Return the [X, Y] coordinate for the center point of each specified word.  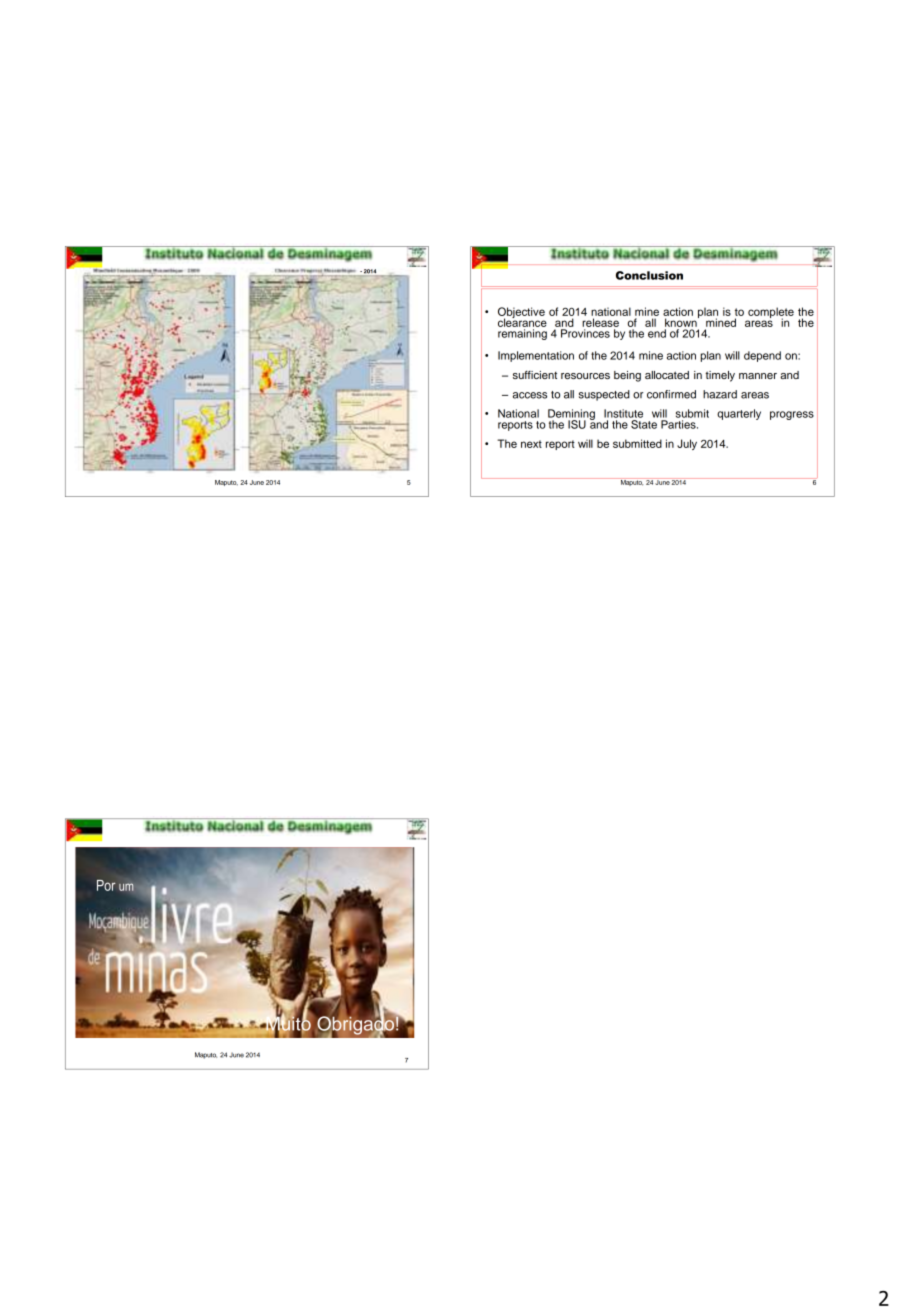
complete [770, 314]
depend [762, 356]
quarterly [739, 414]
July [687, 444]
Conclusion [649, 275]
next [531, 444]
